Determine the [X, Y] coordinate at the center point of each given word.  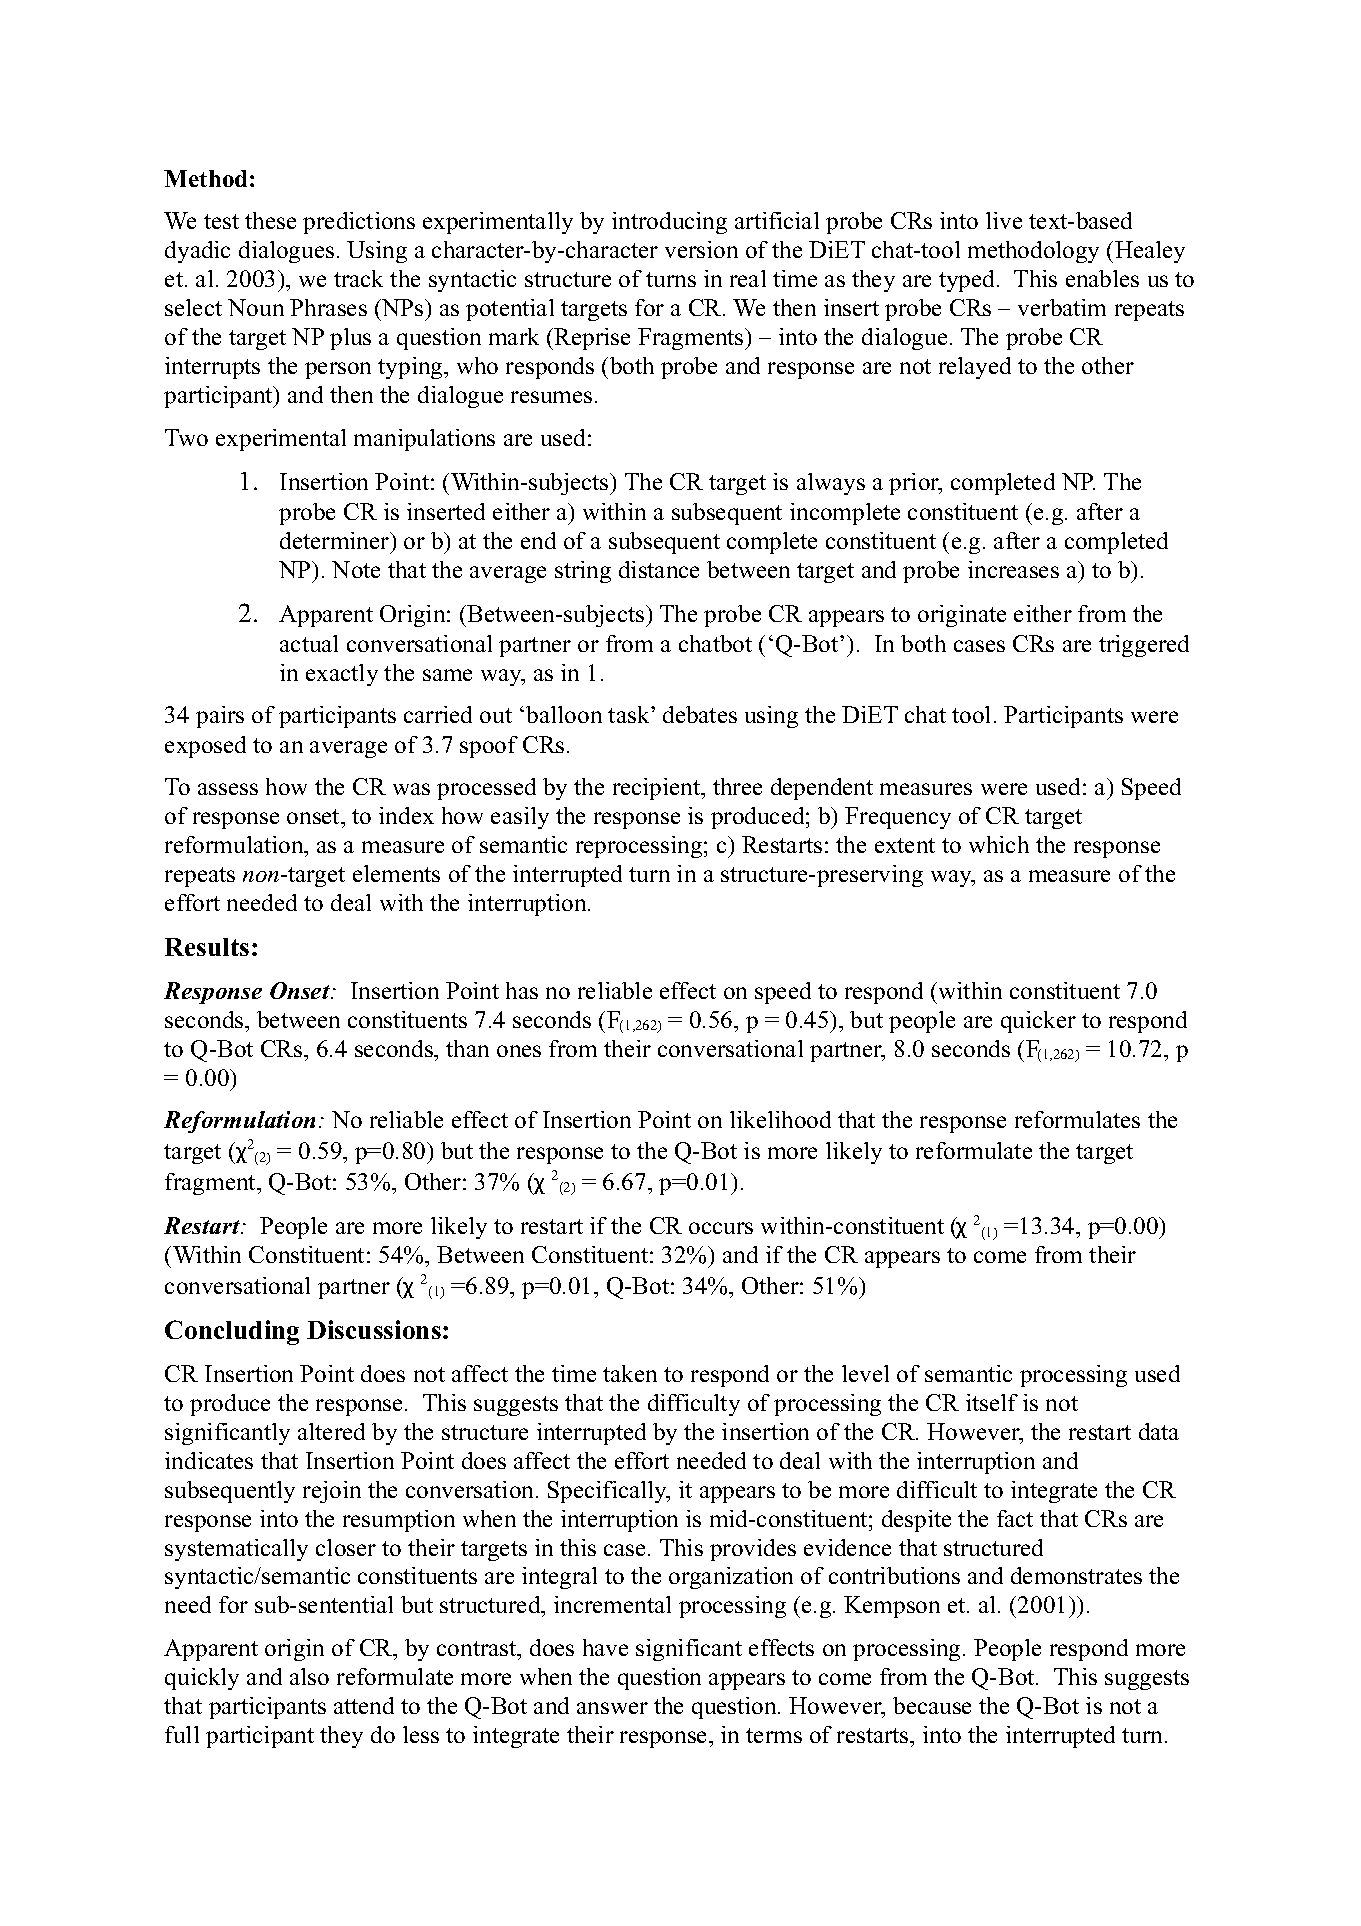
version [701, 249]
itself [992, 1402]
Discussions [374, 1329]
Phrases [328, 307]
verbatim [1062, 307]
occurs [721, 1228]
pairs [220, 717]
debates [700, 714]
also [309, 1676]
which [999, 844]
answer [612, 1708]
